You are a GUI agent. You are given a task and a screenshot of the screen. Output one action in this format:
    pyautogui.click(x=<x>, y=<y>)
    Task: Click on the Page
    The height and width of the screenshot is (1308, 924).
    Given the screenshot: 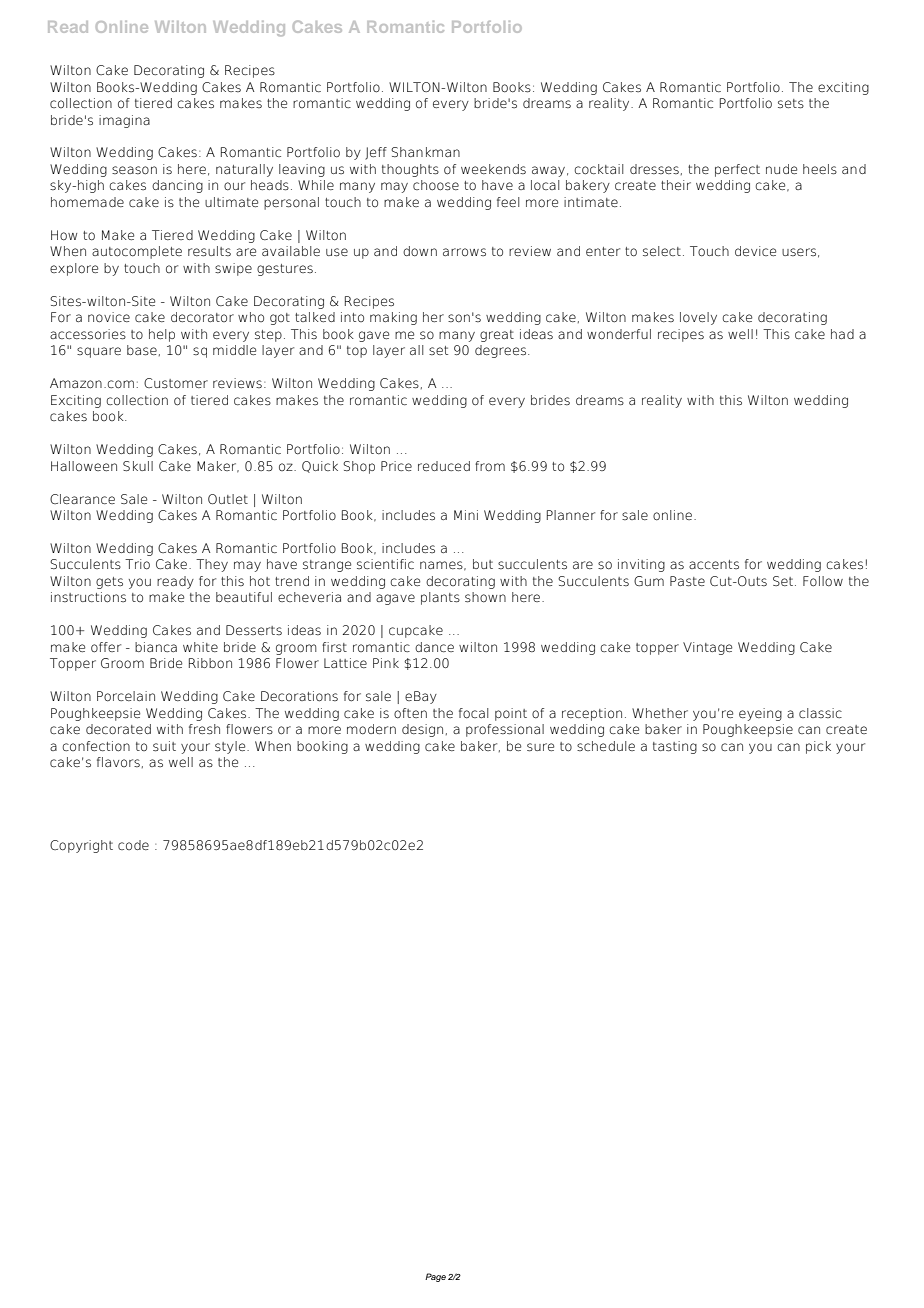 What is the action you would take?
    pyautogui.click(x=435, y=1277)
